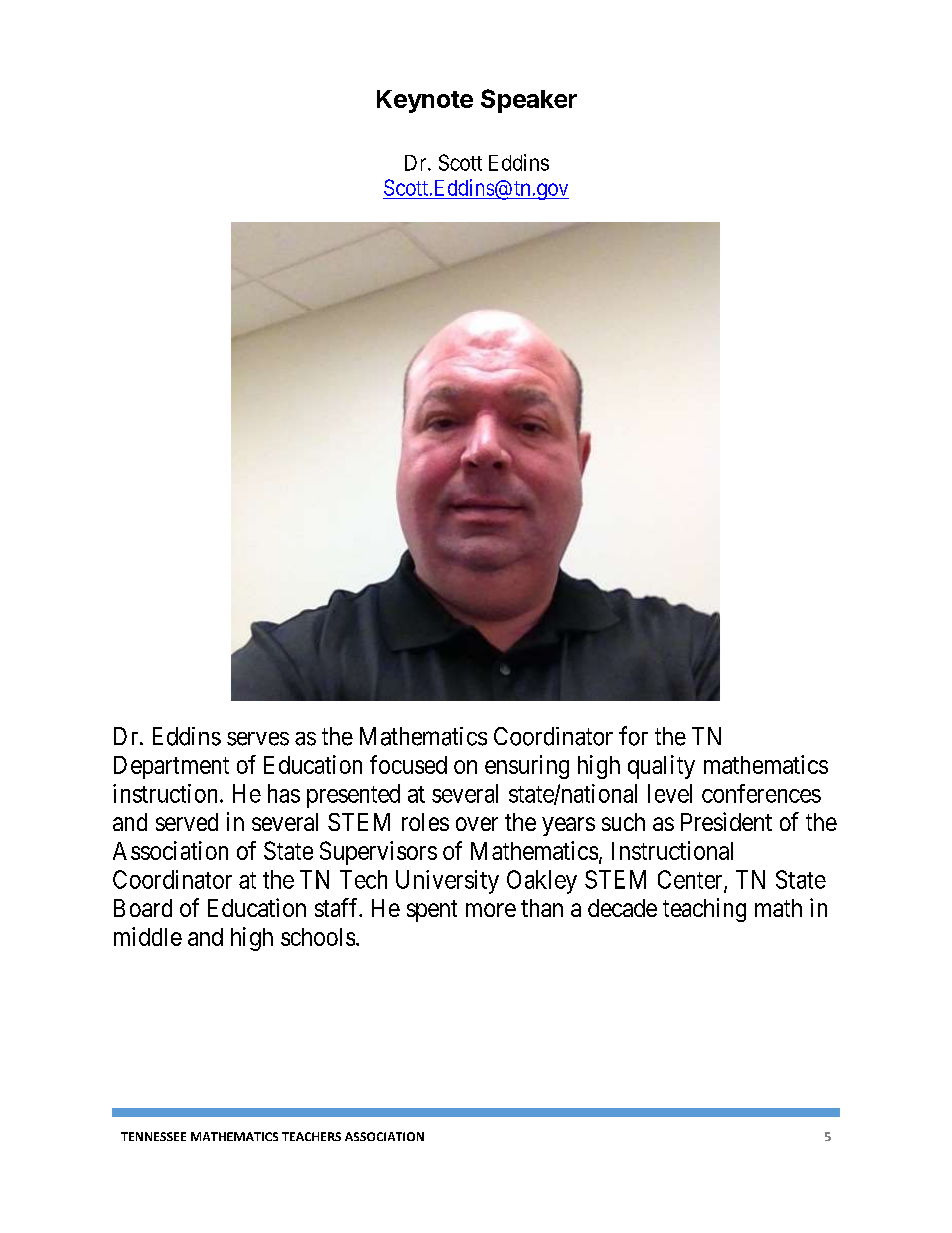 This image has width=952, height=1233. I want to click on serves, so click(258, 739).
